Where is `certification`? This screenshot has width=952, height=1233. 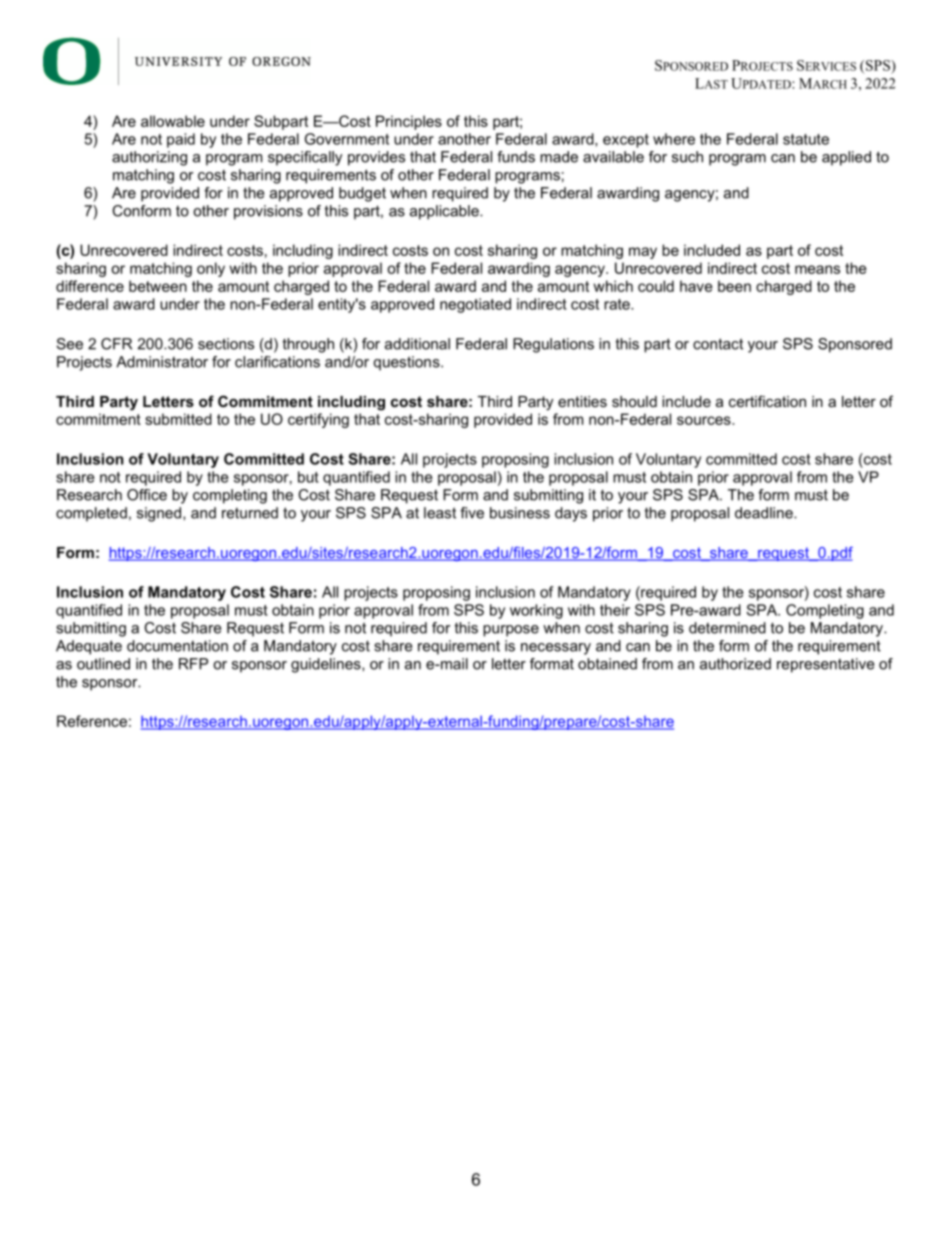 certification is located at coordinates (767, 401).
